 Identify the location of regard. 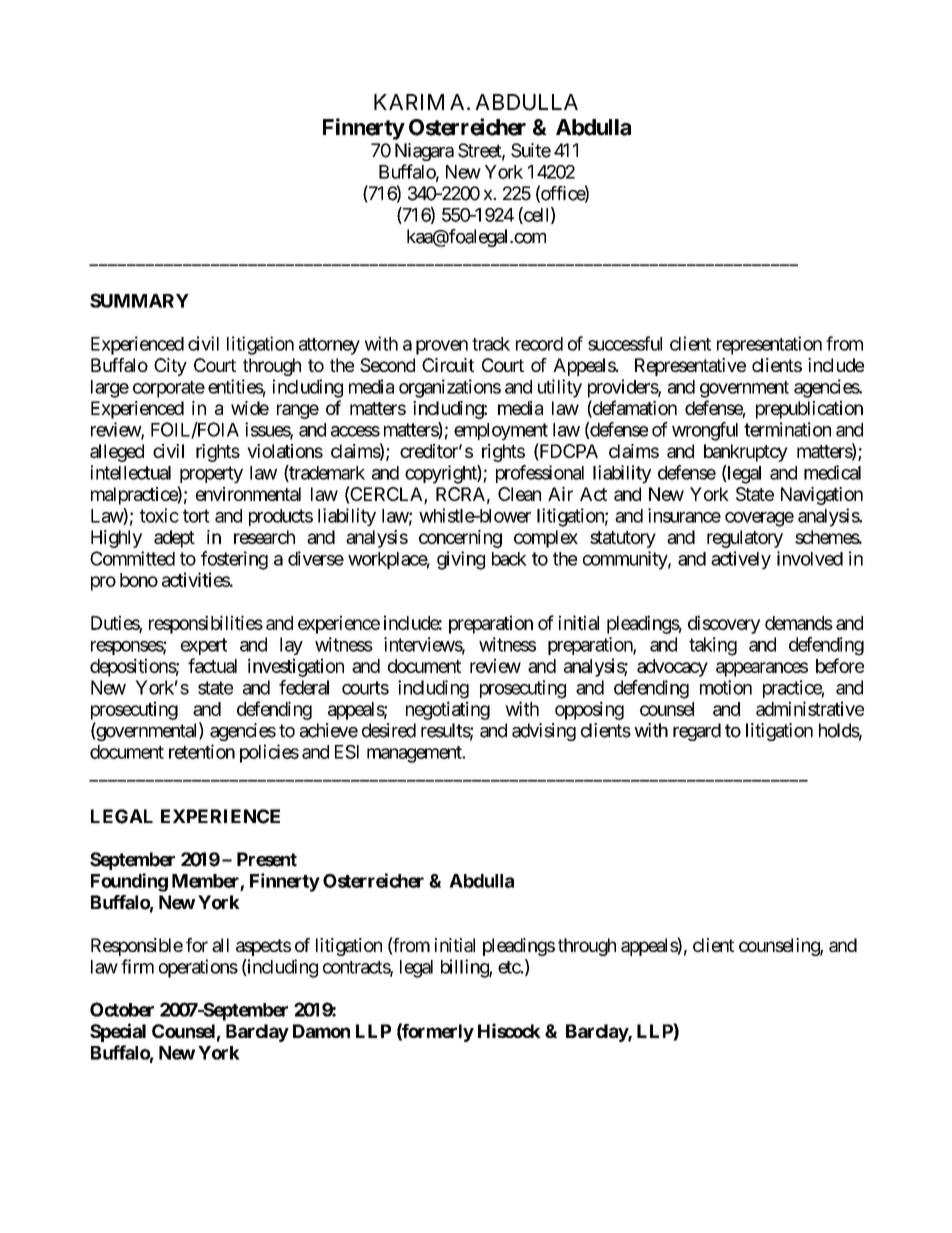
(697, 732).
